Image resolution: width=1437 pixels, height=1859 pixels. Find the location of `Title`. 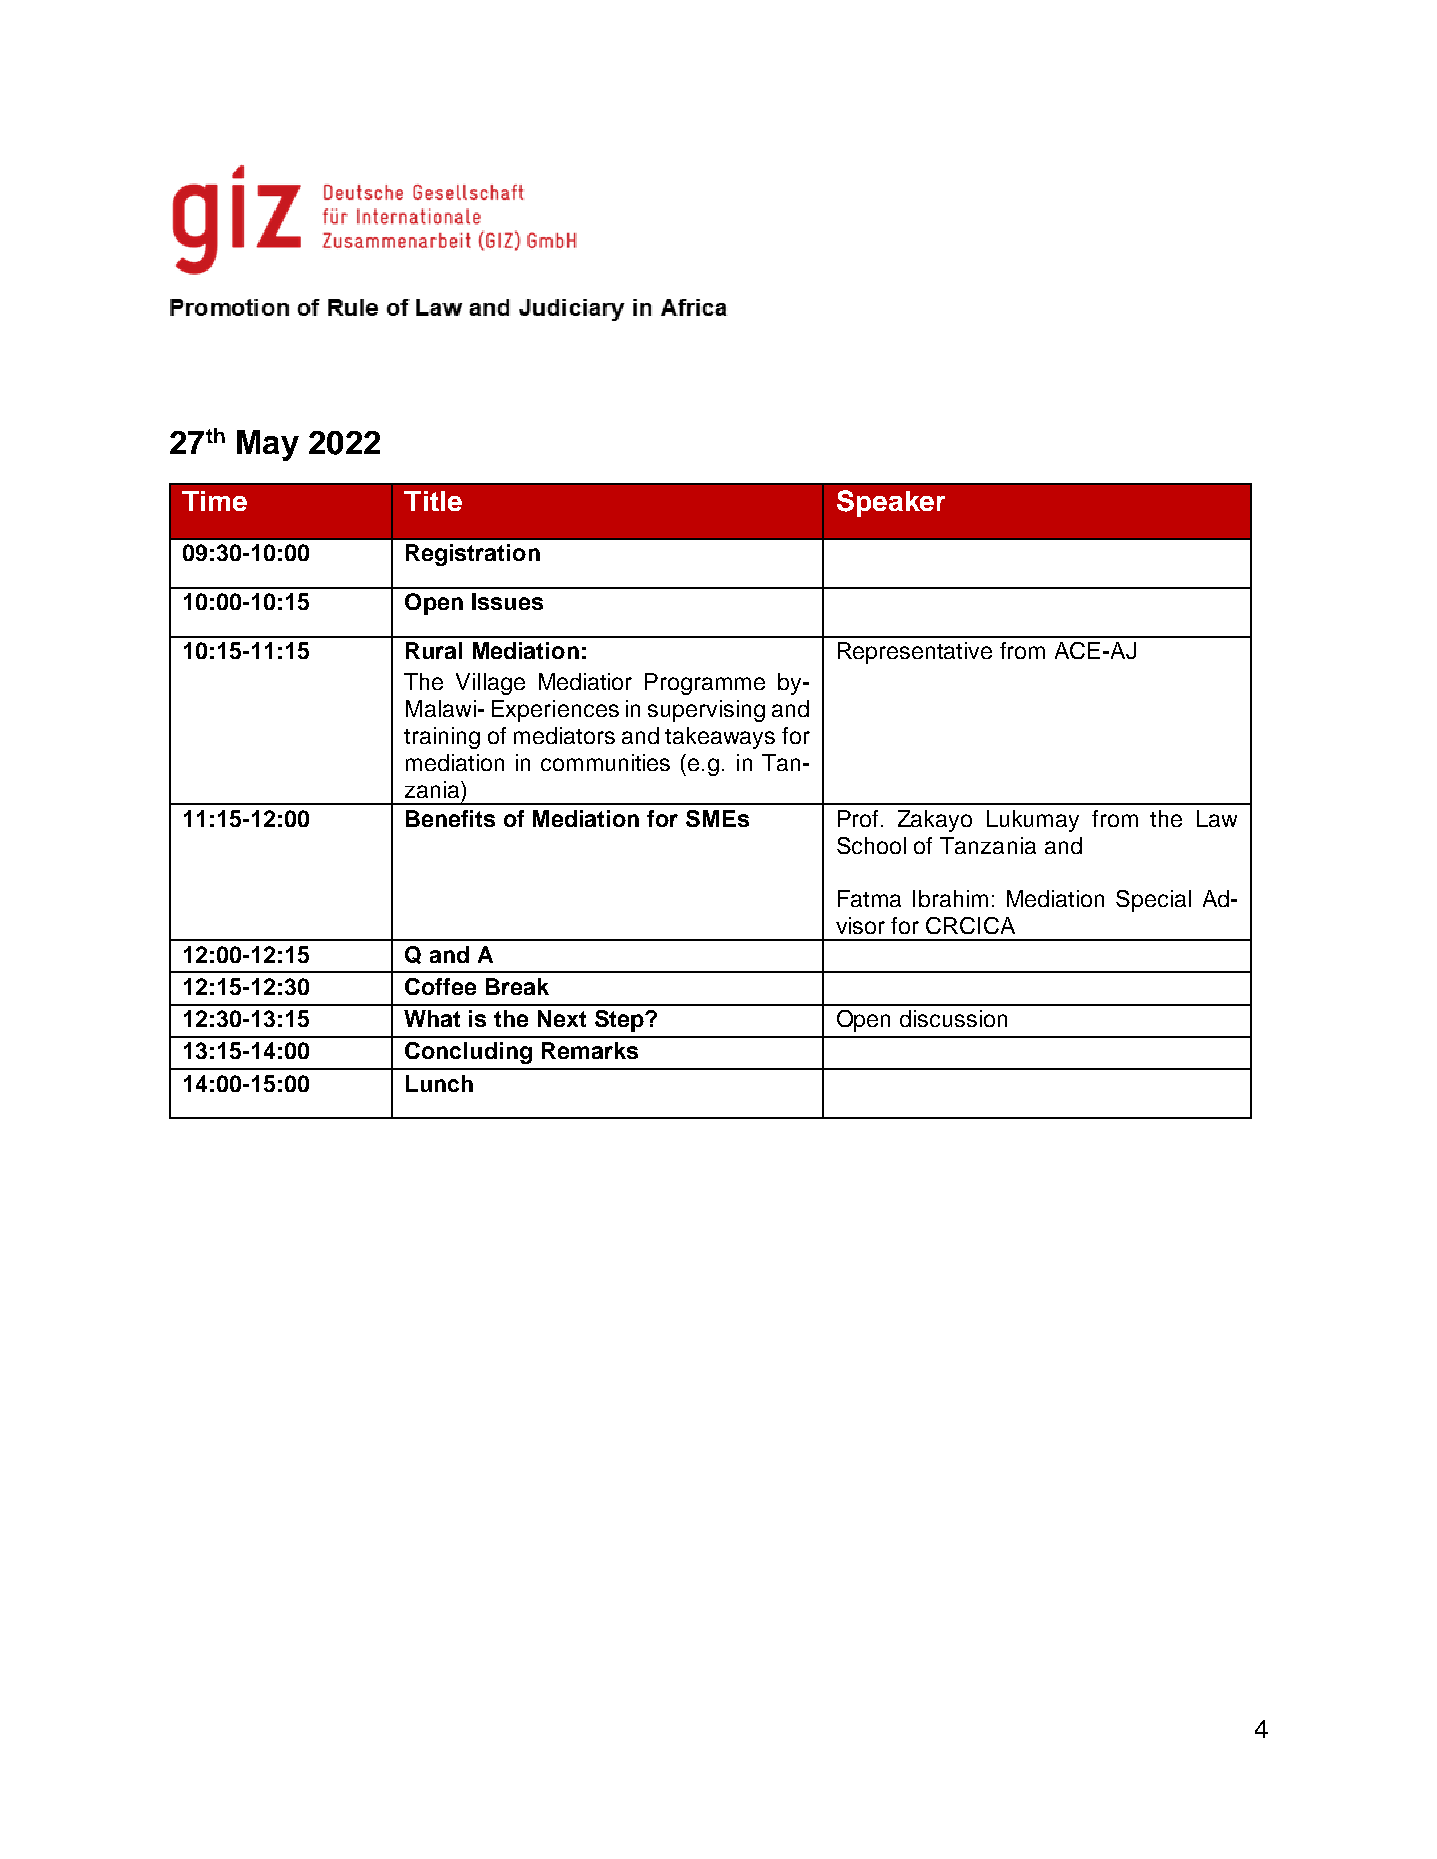

Title is located at coordinates (433, 501).
